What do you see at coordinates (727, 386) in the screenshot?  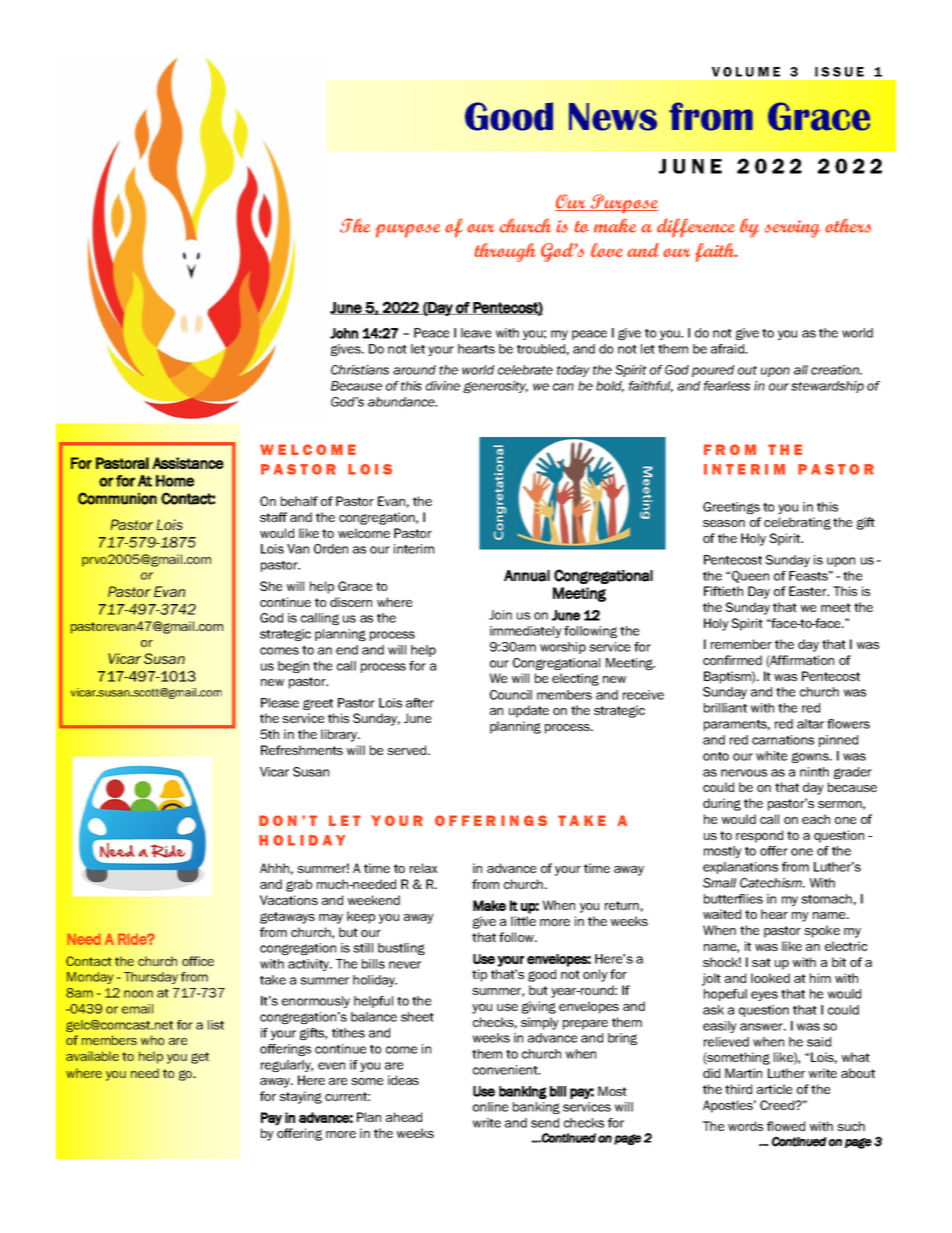 I see `fearless` at bounding box center [727, 386].
